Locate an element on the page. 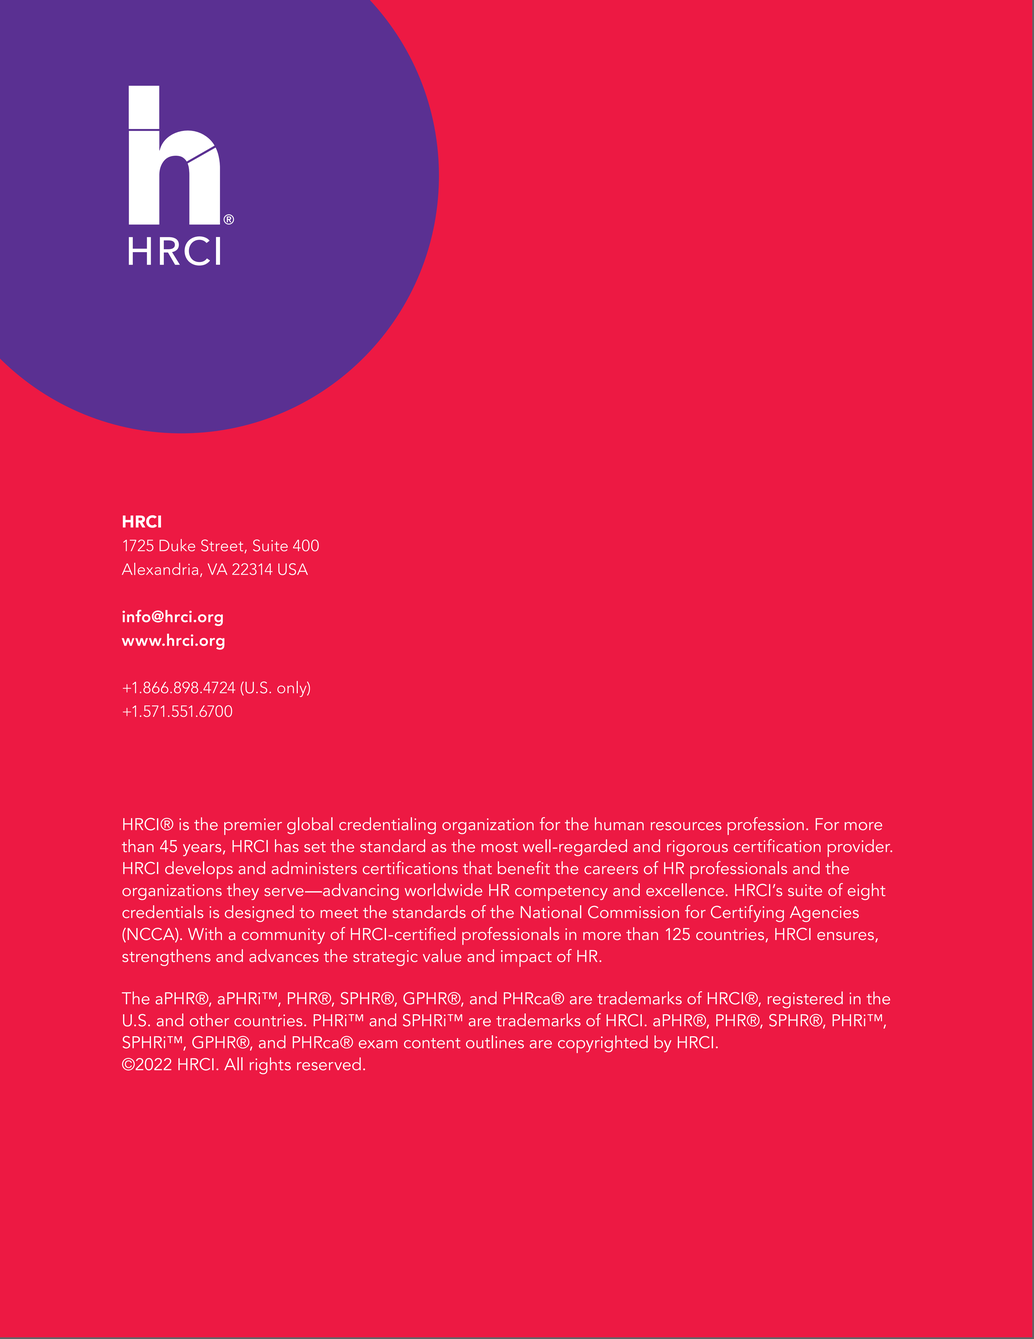  most is located at coordinates (499, 847).
